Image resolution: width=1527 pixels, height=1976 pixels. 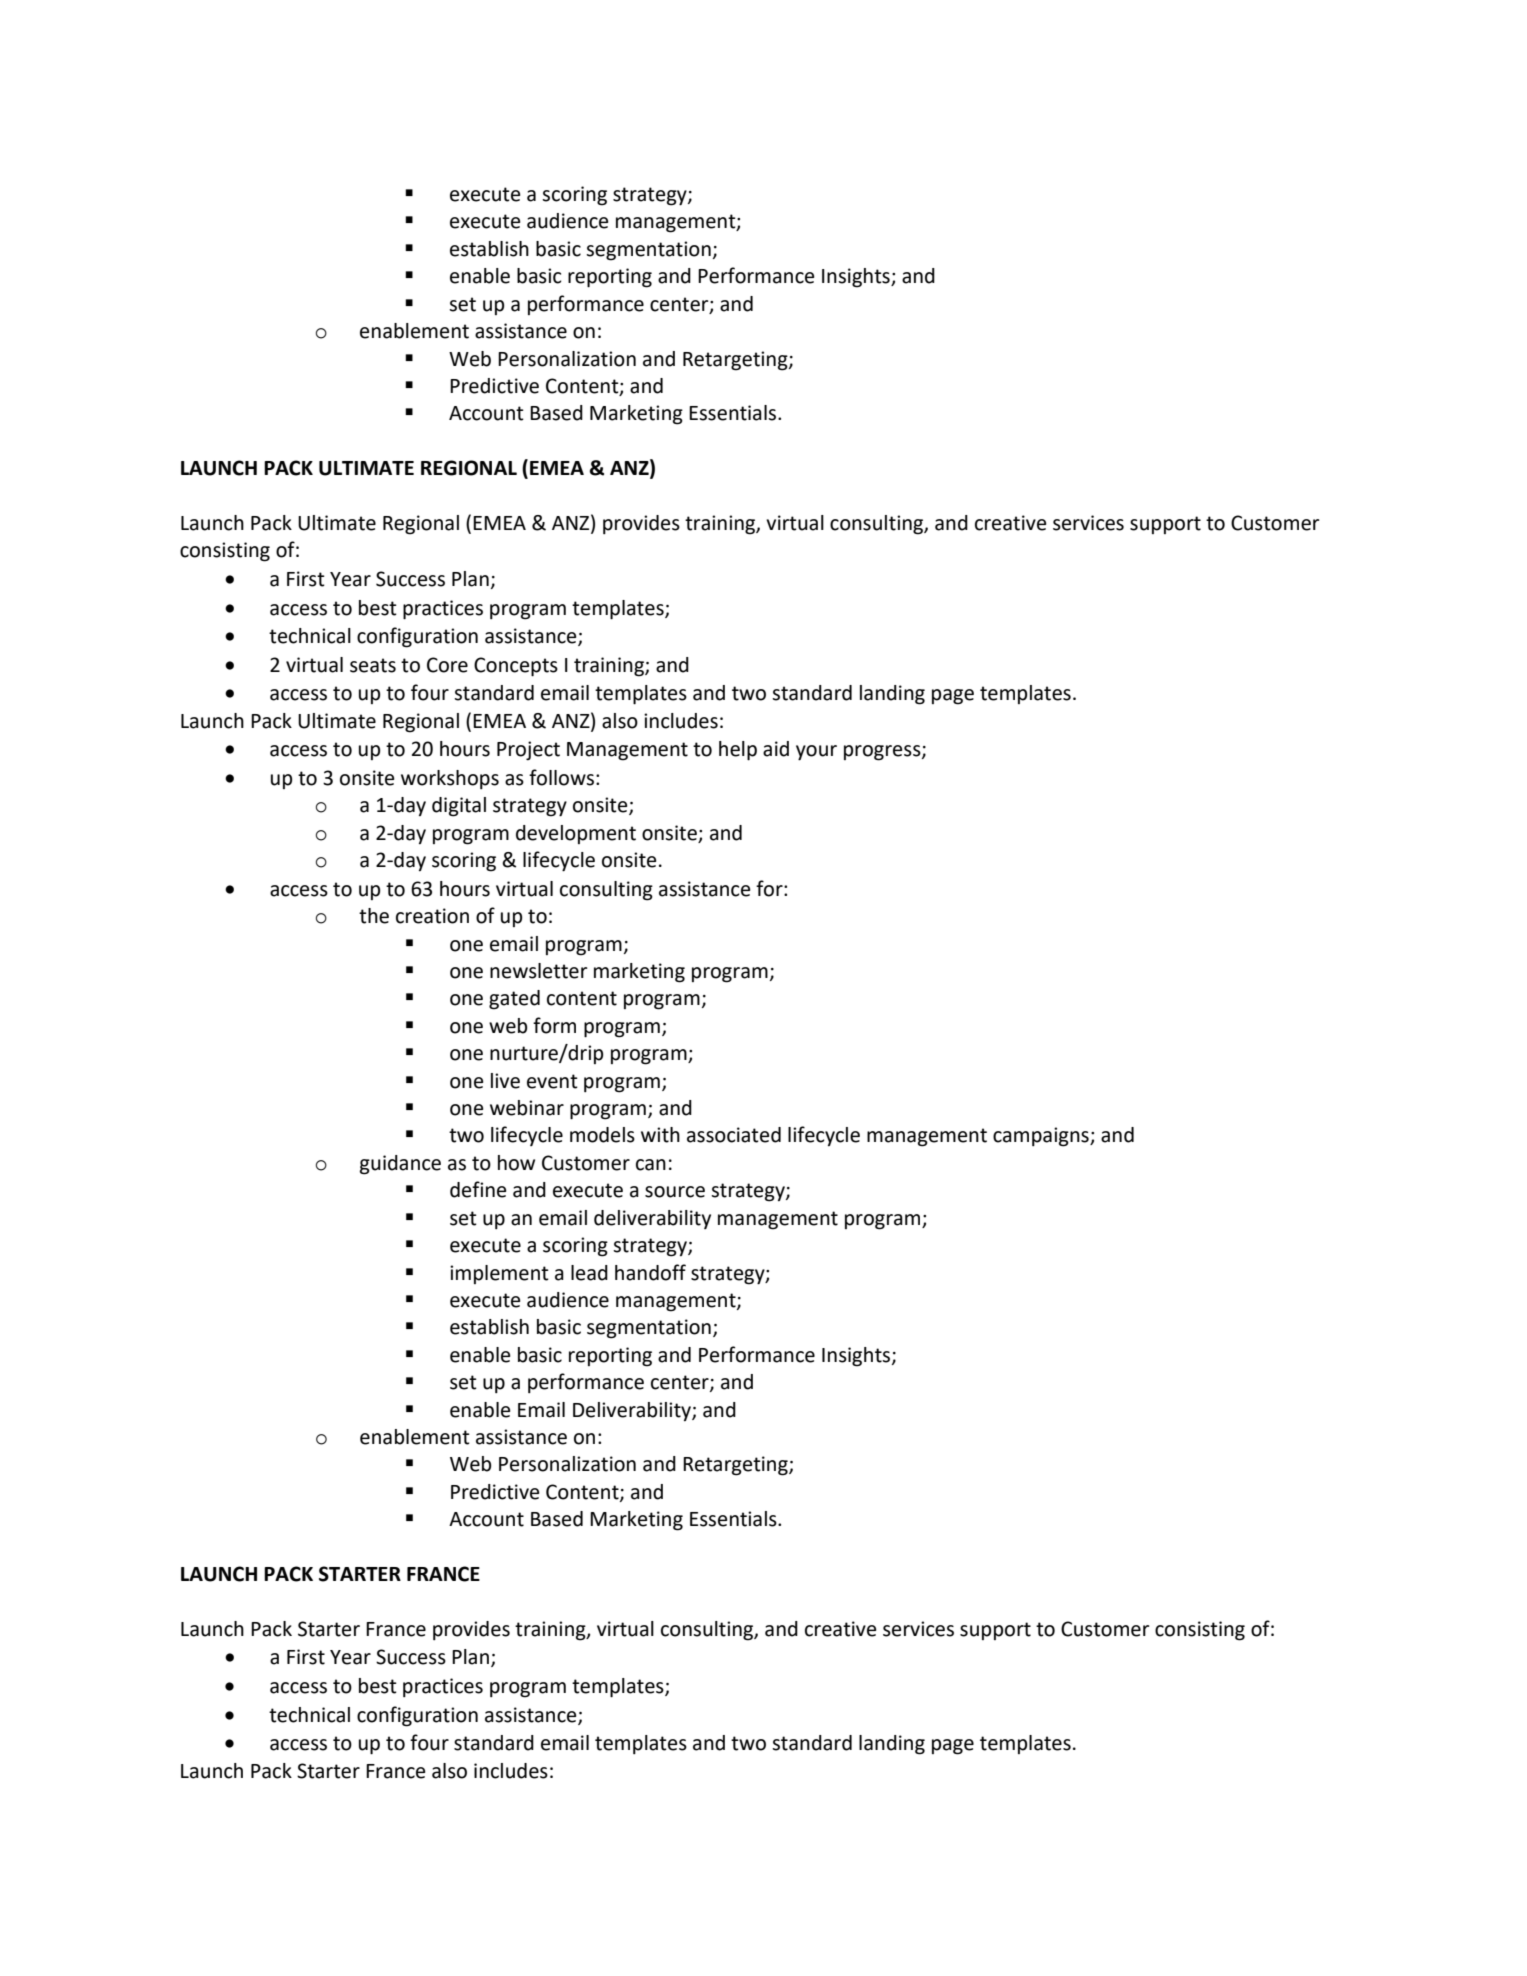 I want to click on progress, so click(x=883, y=753).
